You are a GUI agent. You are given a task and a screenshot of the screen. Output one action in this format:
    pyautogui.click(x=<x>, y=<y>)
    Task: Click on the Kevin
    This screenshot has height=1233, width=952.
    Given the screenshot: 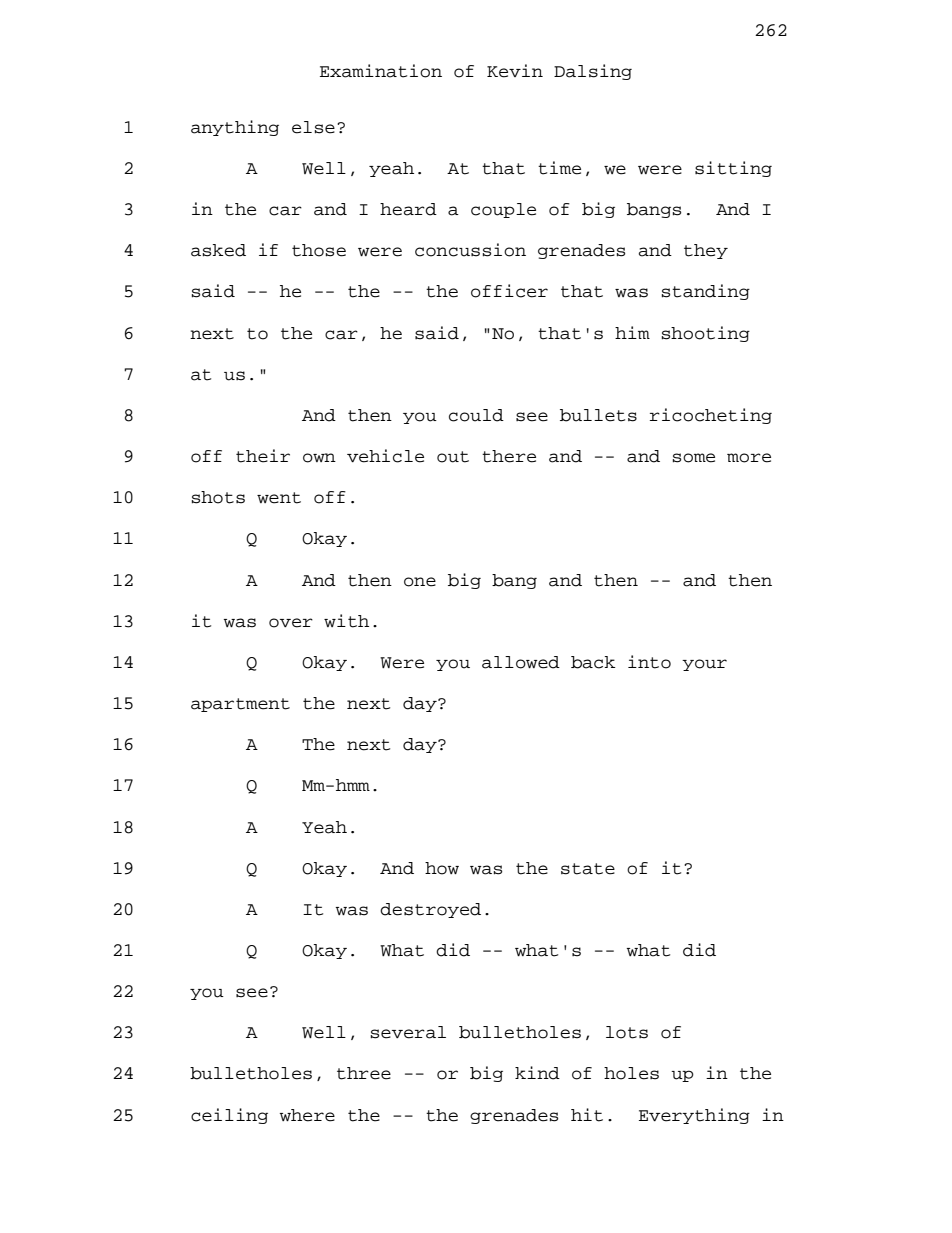 What is the action you would take?
    pyautogui.click(x=515, y=71)
